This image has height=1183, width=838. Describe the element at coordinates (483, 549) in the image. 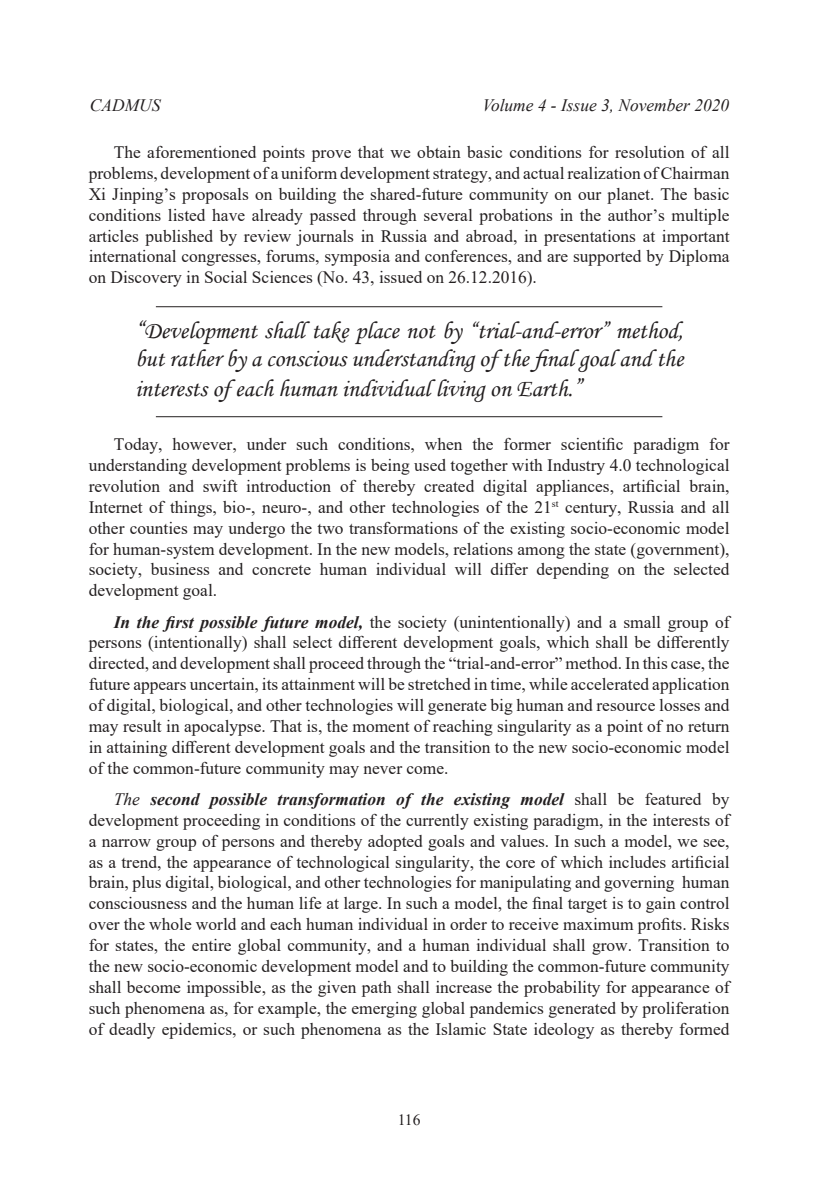

I see `relations` at that location.
